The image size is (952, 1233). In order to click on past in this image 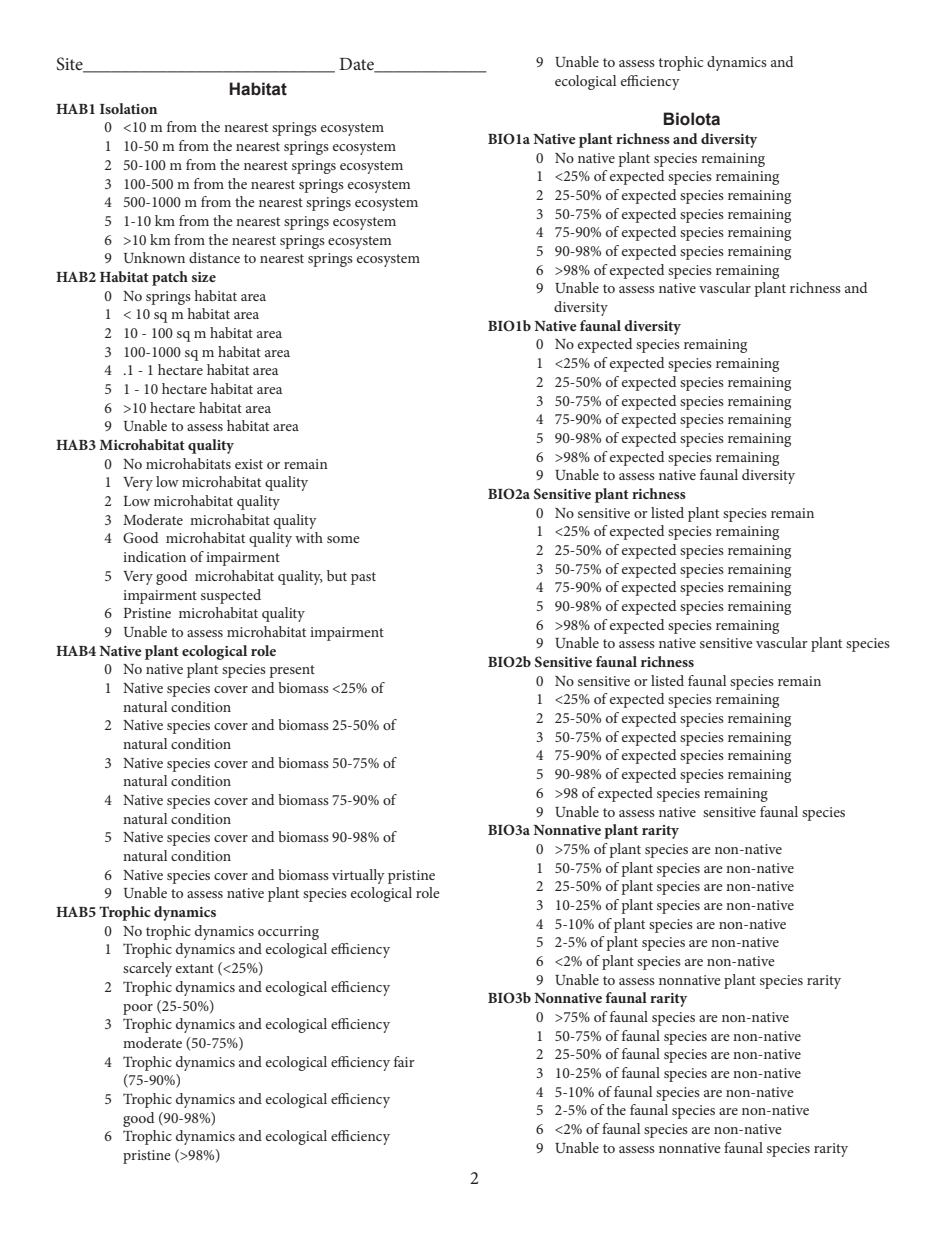, I will do `click(363, 578)`.
